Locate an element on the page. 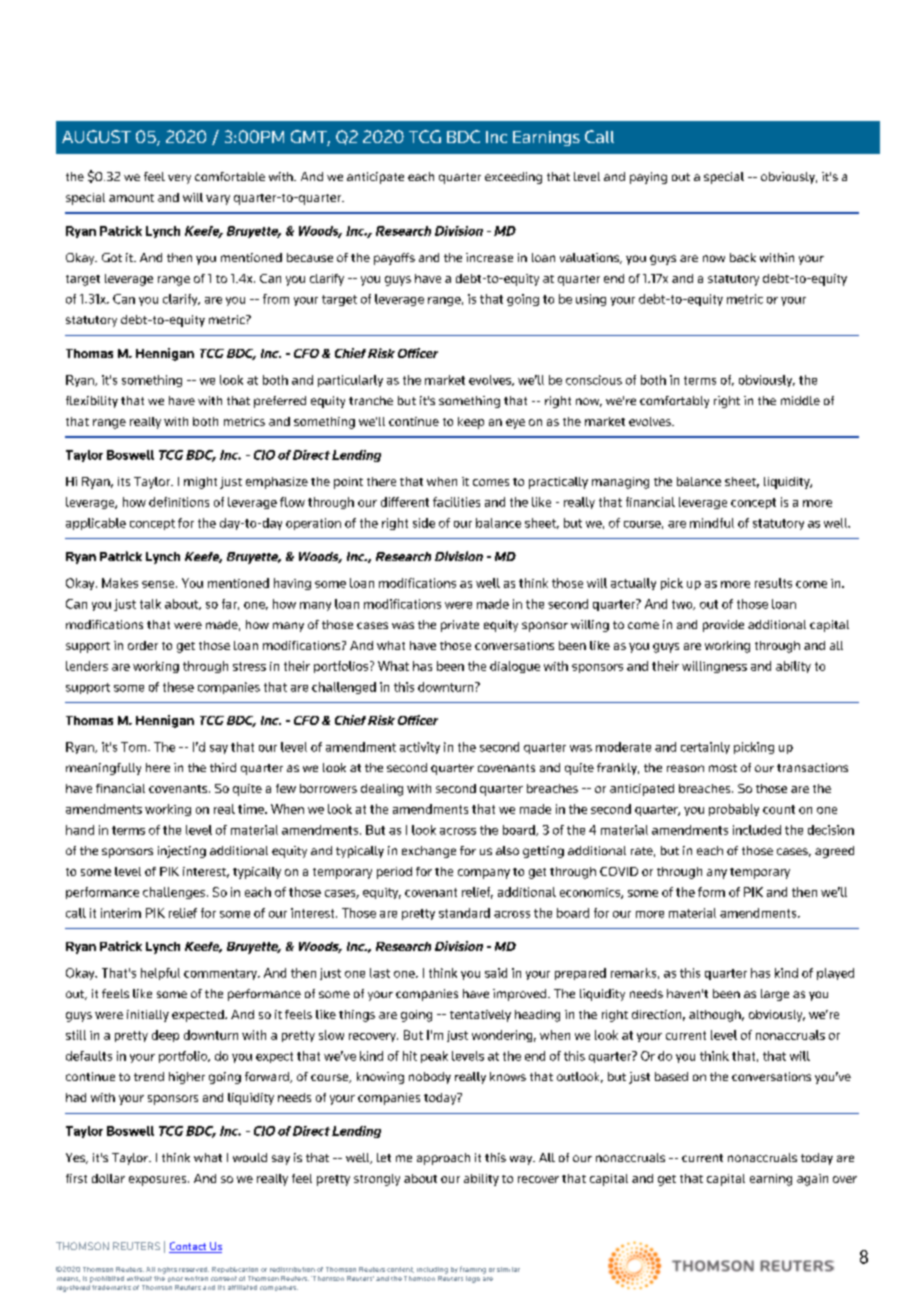  including is located at coordinates (432, 1270).
